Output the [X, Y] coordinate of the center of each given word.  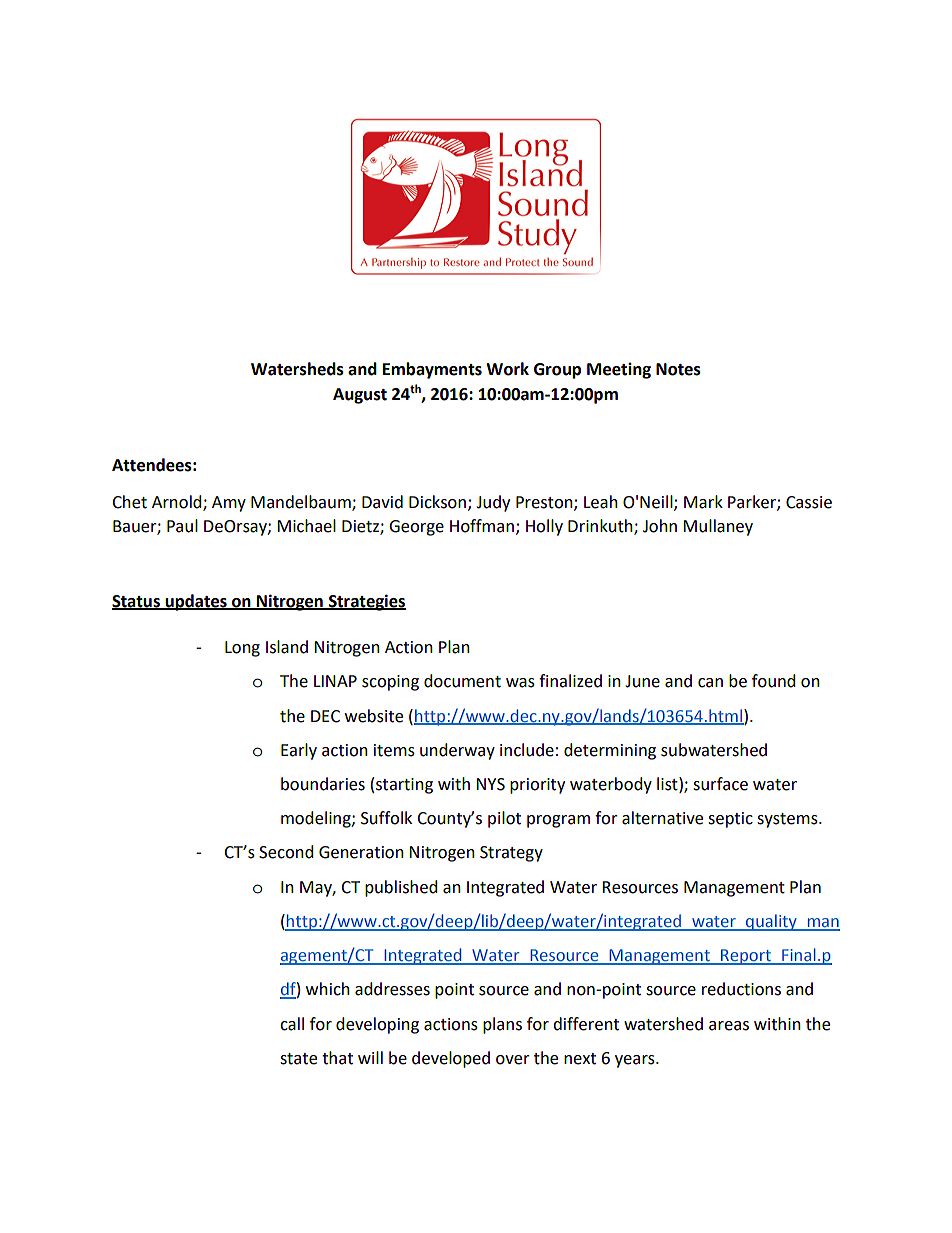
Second [286, 852]
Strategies [366, 602]
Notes [678, 369]
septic [730, 820]
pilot [504, 819]
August [360, 396]
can [710, 683]
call [292, 1024]
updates [196, 602]
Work [507, 369]
